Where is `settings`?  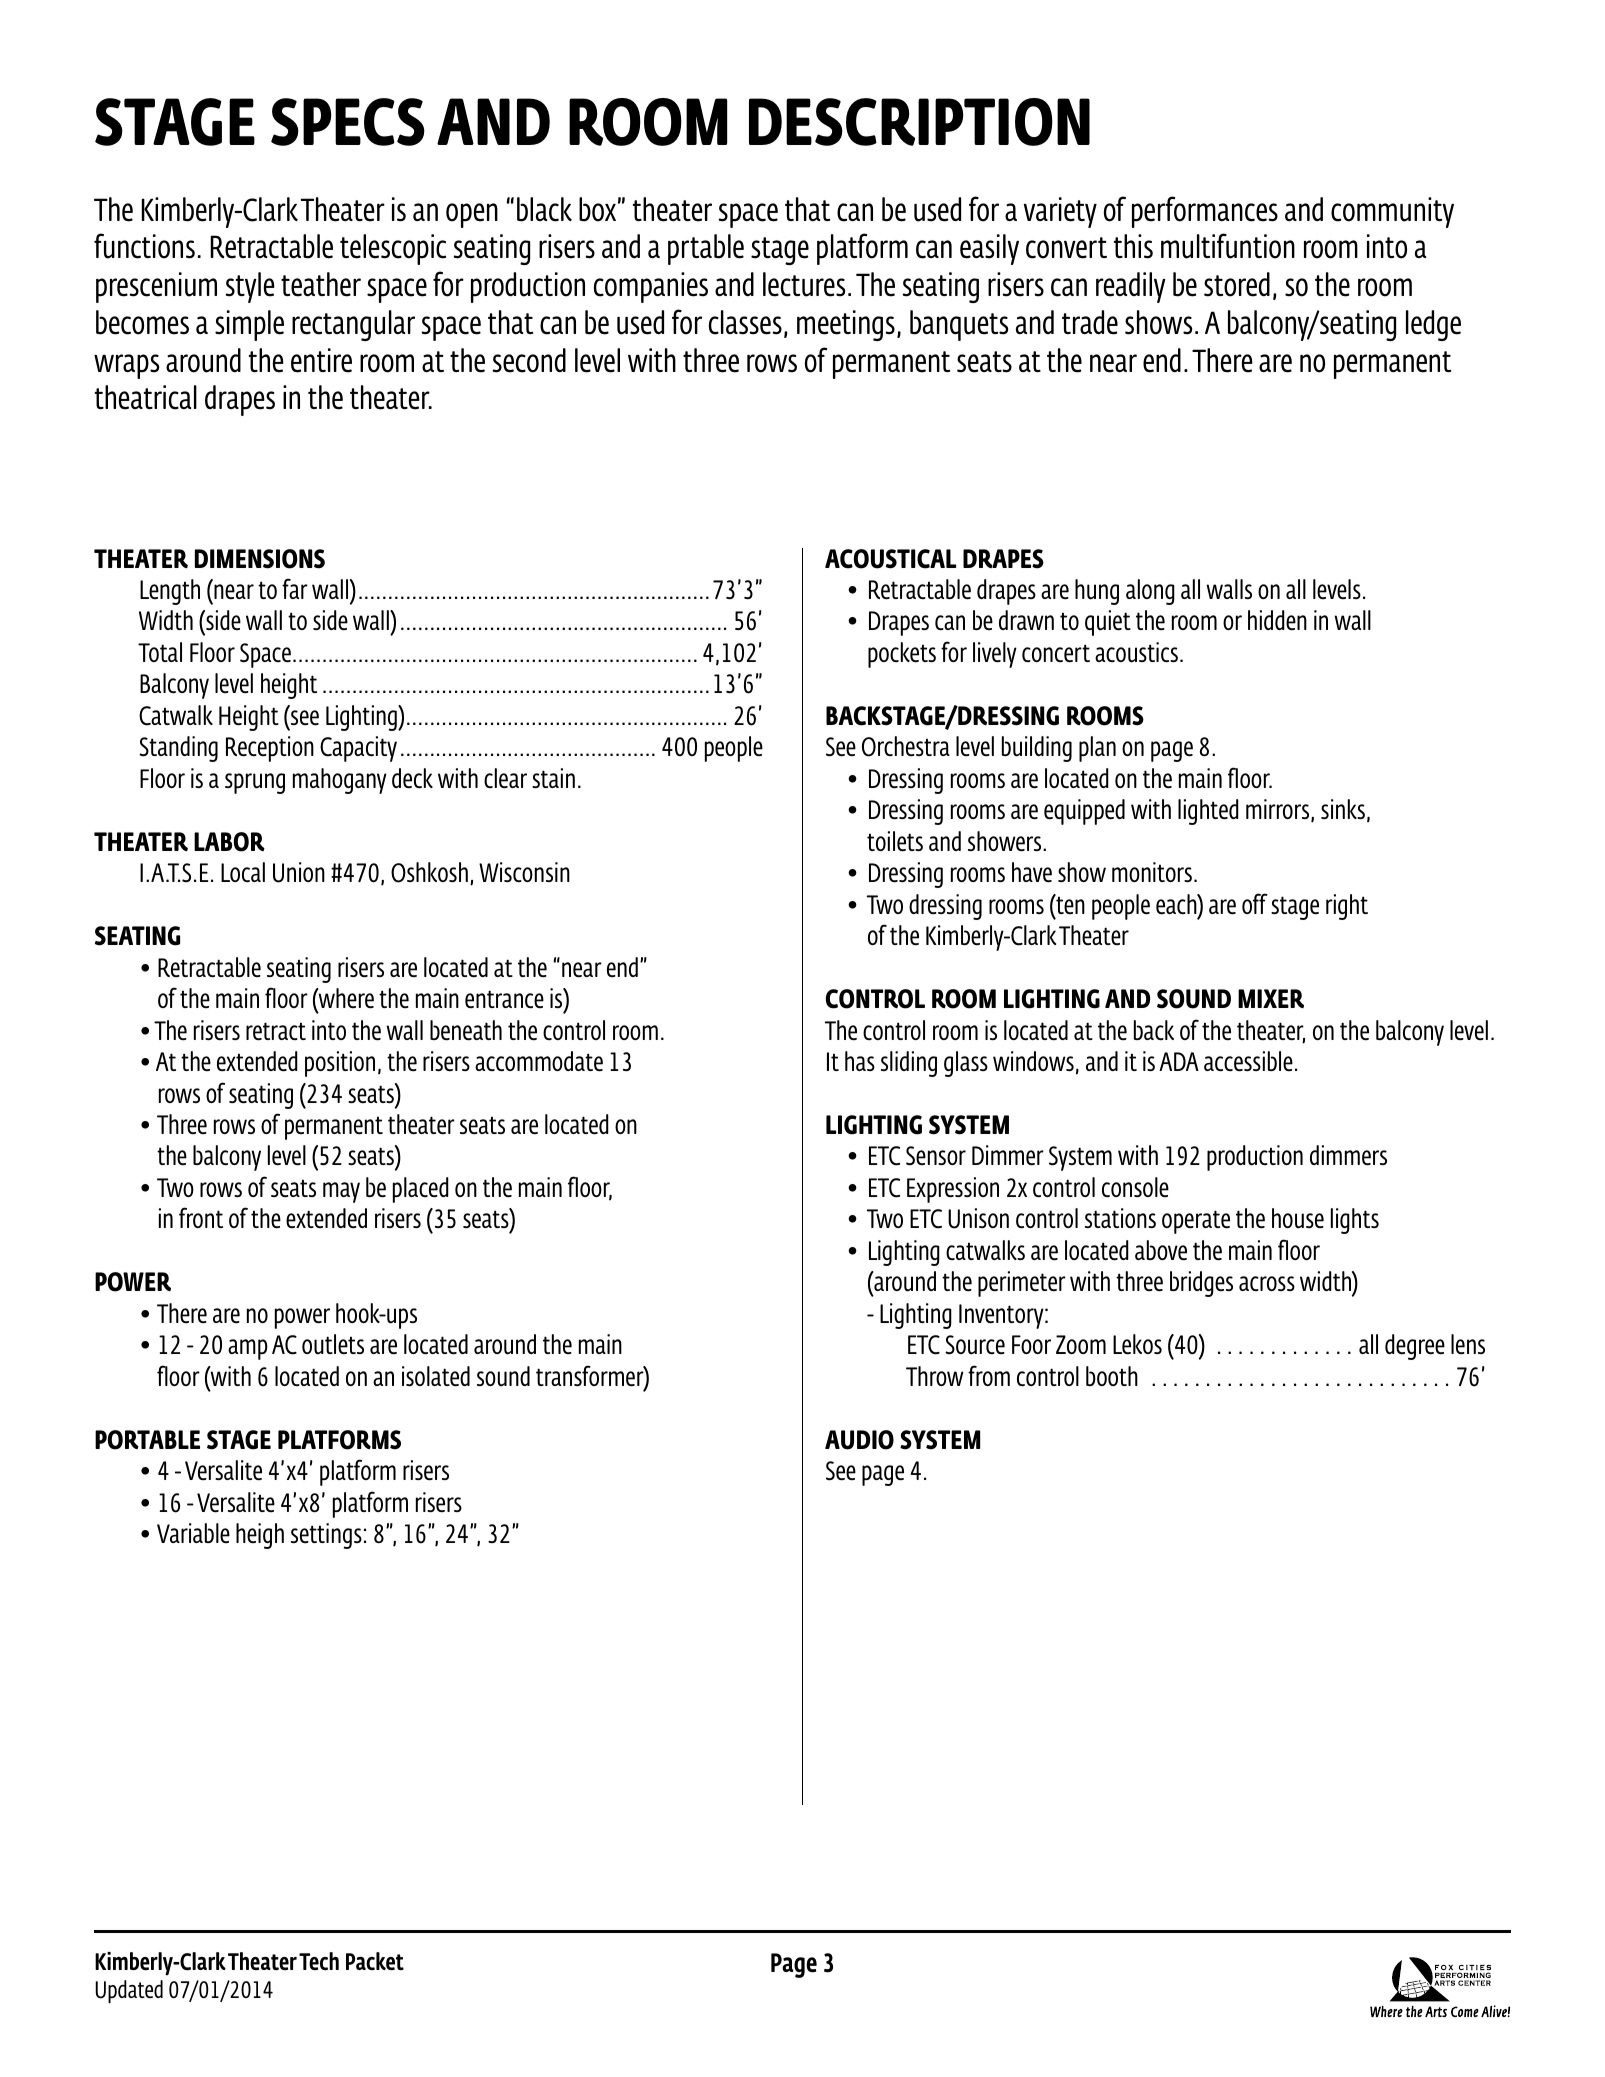 settings is located at coordinates (326, 1536).
